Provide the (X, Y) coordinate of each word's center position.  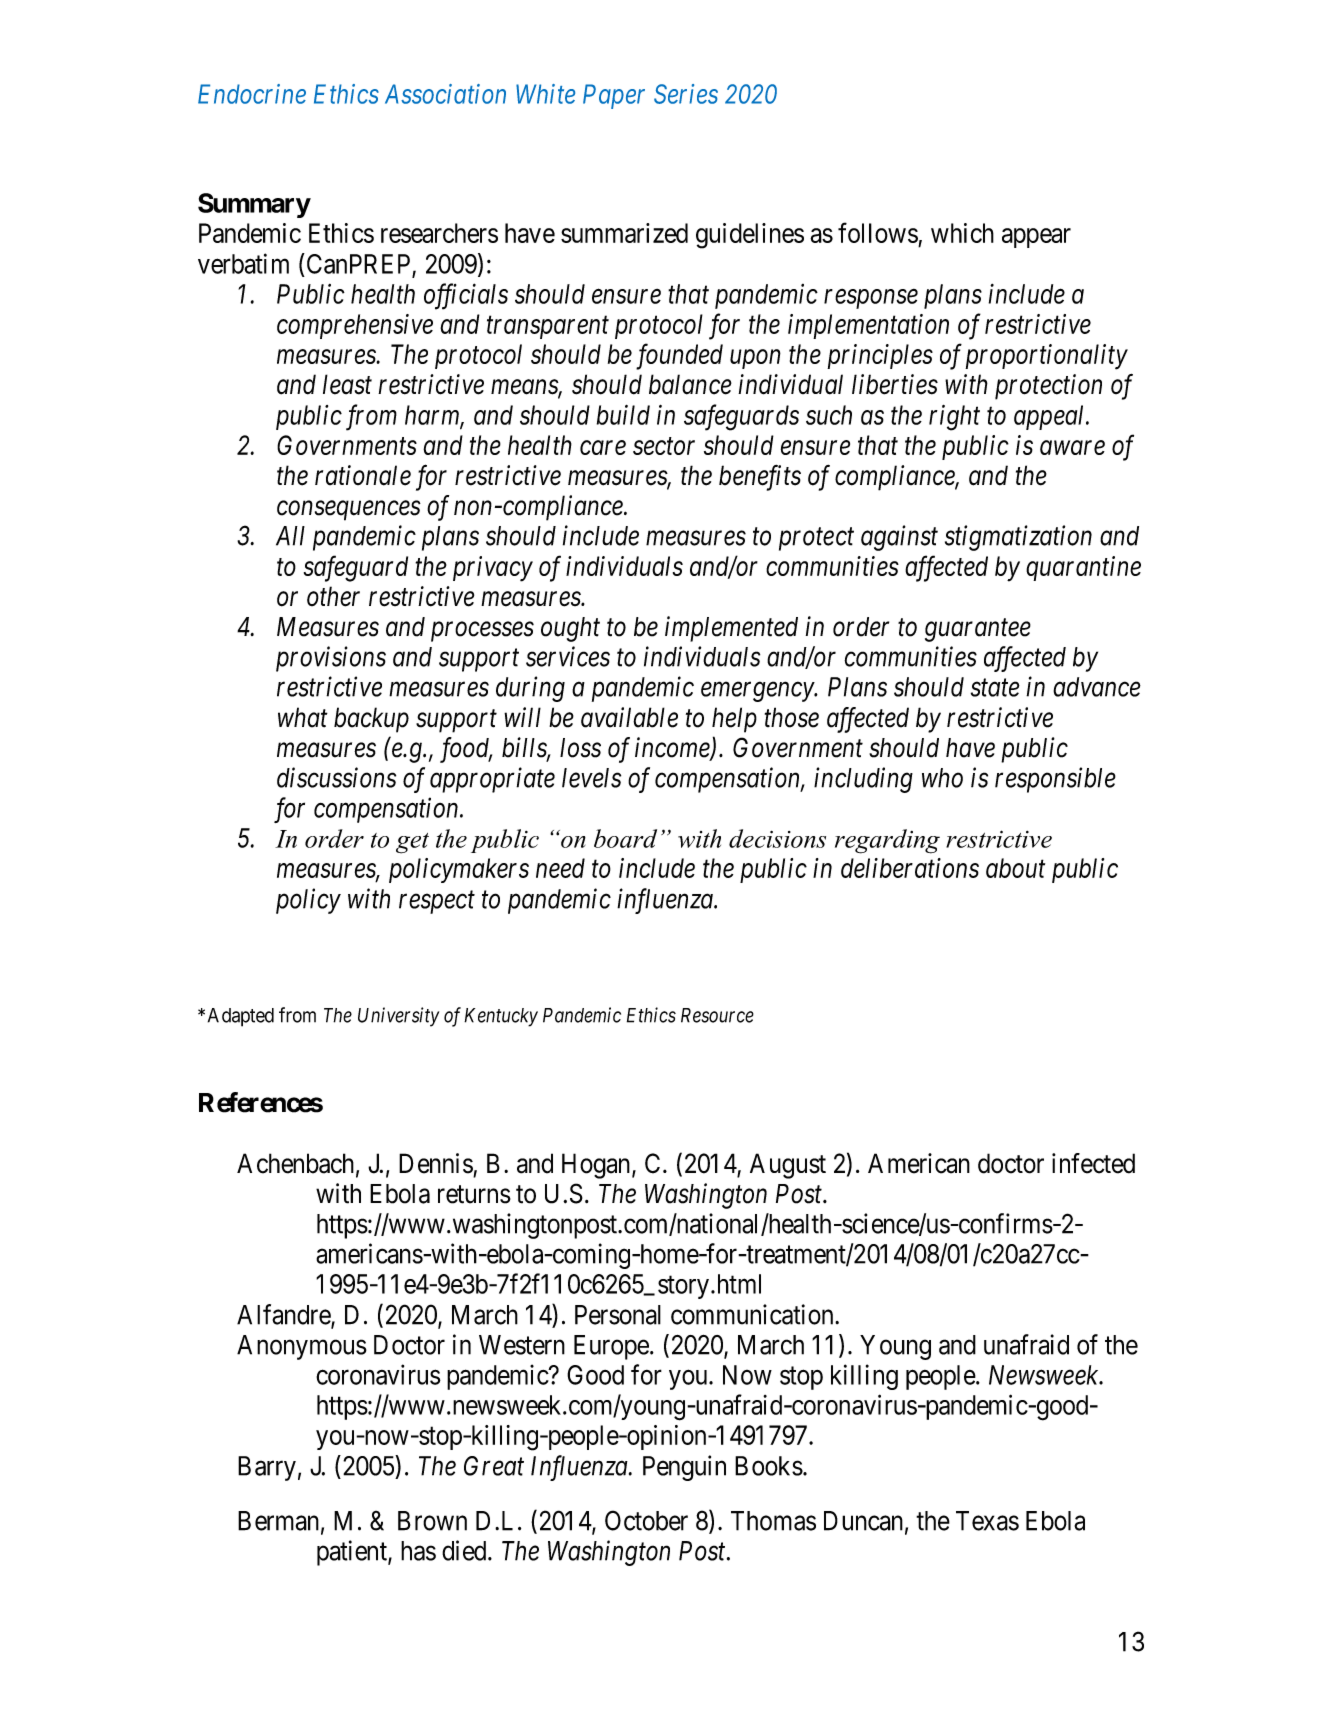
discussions (336, 777)
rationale (363, 475)
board (625, 838)
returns (474, 1194)
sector (664, 446)
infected (1093, 1163)
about (1015, 868)
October (646, 1520)
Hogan (596, 1166)
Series (686, 94)
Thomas (773, 1521)
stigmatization (1018, 538)
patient (353, 1553)
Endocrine (252, 94)
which (962, 233)
